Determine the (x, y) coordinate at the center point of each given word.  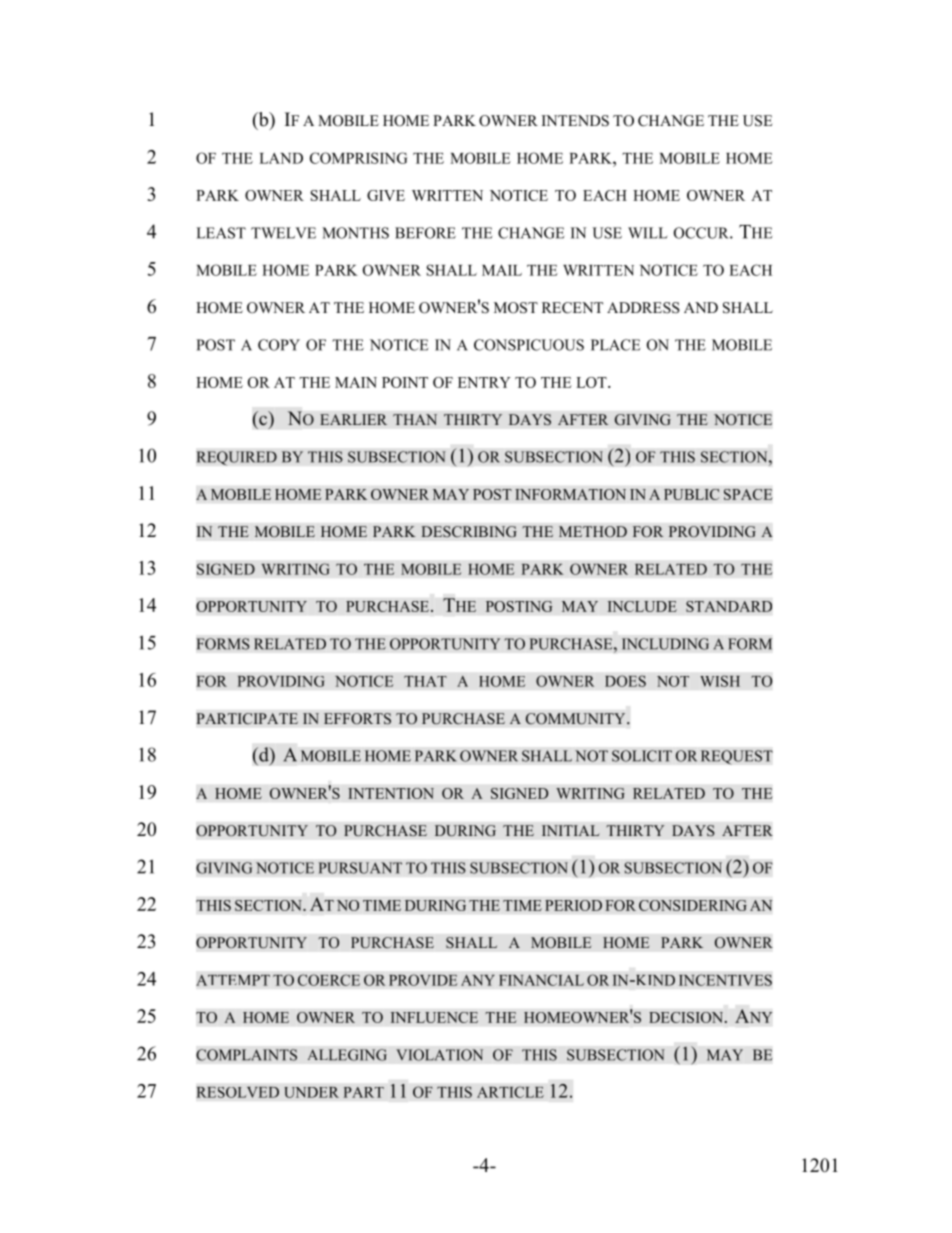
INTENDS (575, 121)
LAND (281, 158)
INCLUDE (642, 606)
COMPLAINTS (246, 1055)
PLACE (615, 345)
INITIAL (571, 830)
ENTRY (484, 382)
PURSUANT (360, 868)
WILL (648, 233)
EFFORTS (357, 719)
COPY (279, 345)
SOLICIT (642, 756)
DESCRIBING (469, 532)
